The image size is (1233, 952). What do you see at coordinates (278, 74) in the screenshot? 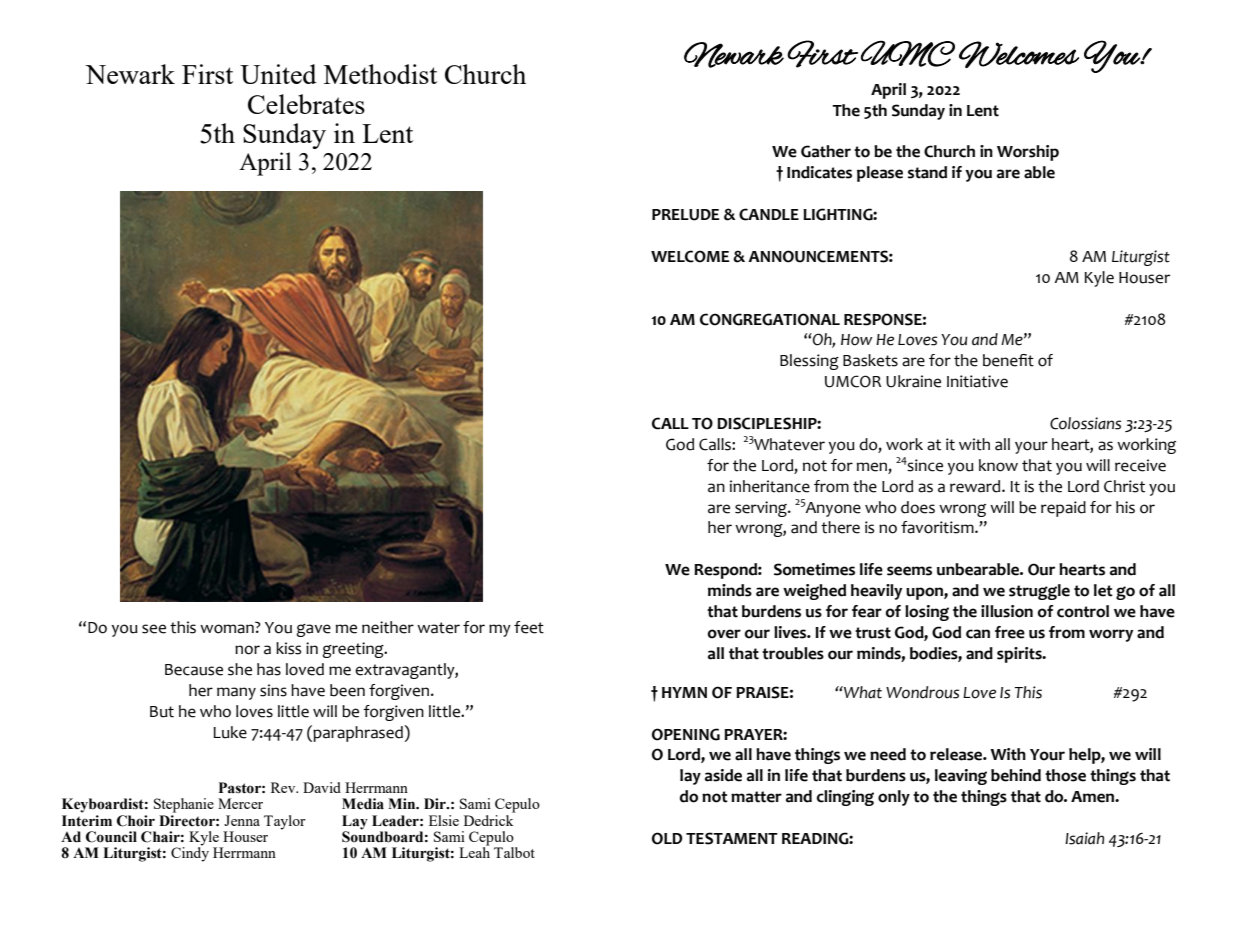
I see `United` at bounding box center [278, 74].
